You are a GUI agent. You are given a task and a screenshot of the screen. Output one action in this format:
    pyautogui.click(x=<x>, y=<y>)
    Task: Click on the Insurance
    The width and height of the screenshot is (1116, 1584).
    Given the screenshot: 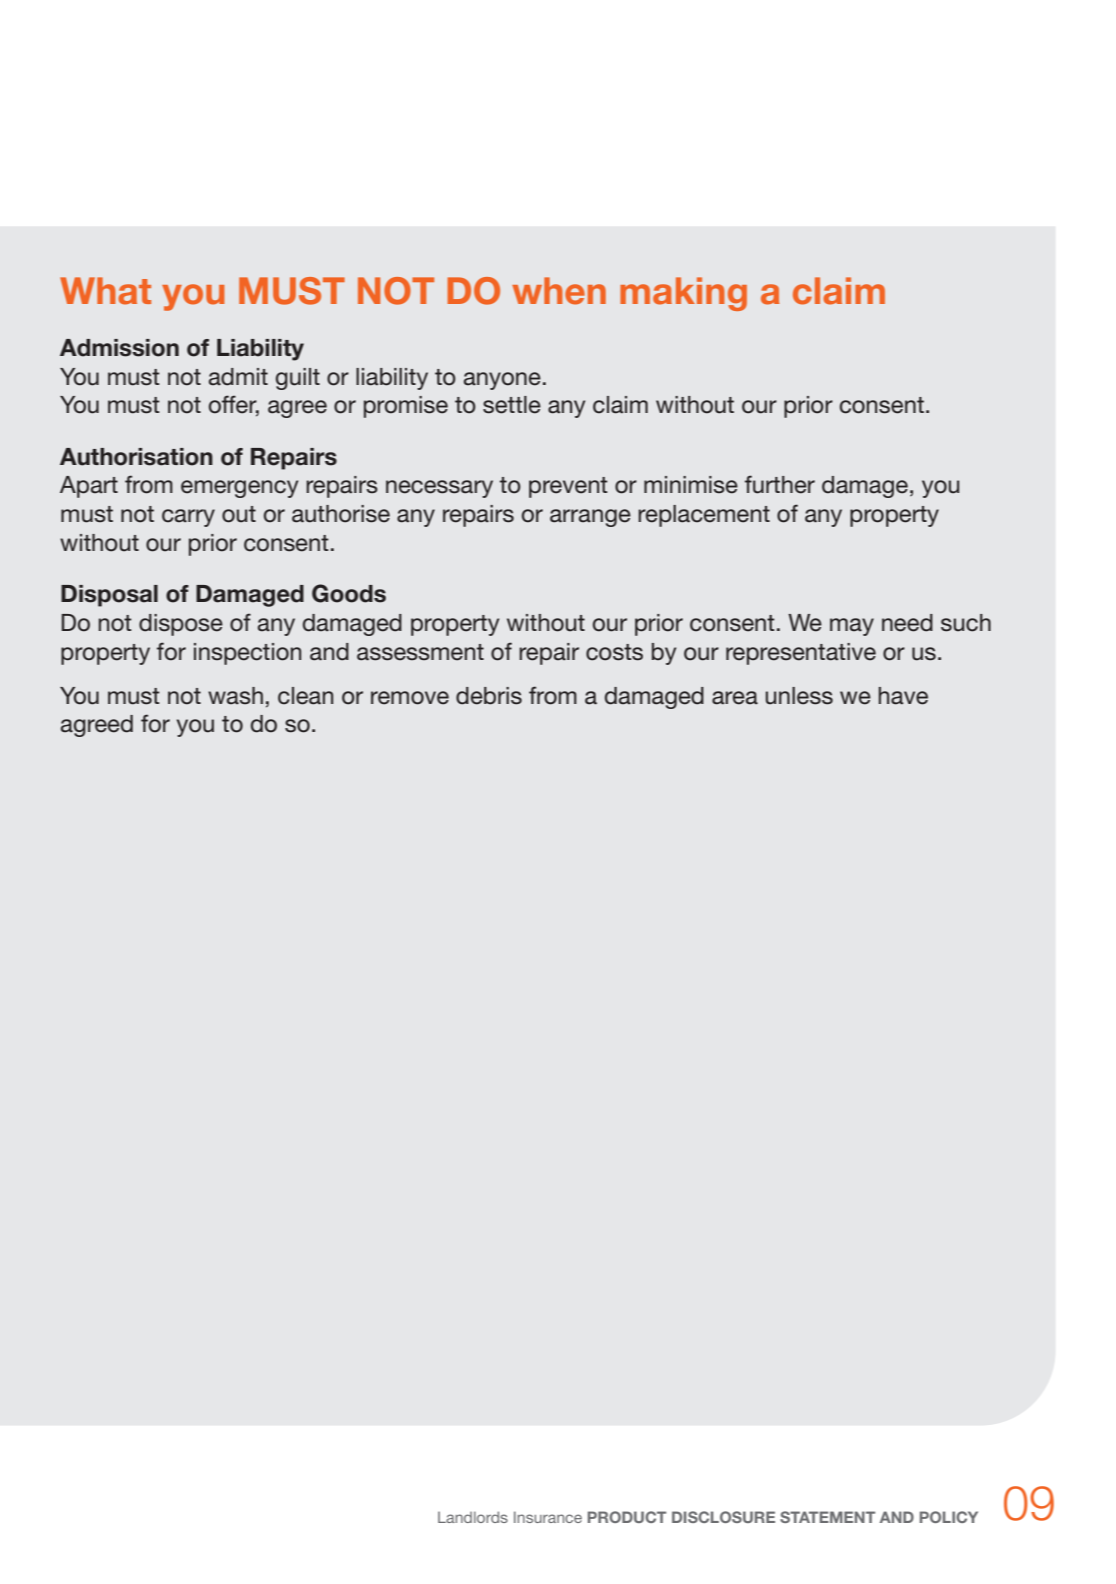 What is the action you would take?
    pyautogui.click(x=548, y=1517)
